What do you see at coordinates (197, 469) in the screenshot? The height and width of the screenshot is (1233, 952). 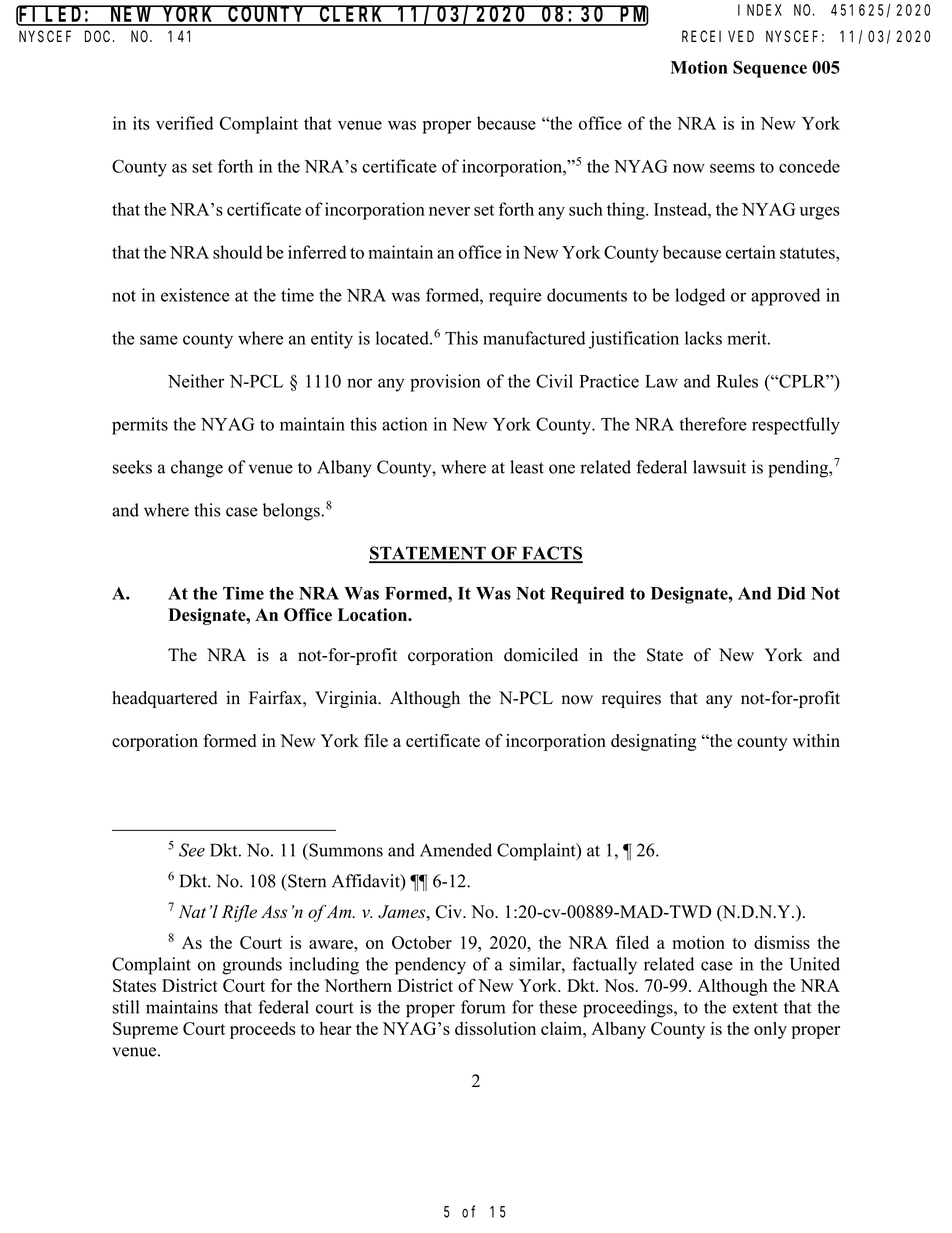 I see `change` at bounding box center [197, 469].
